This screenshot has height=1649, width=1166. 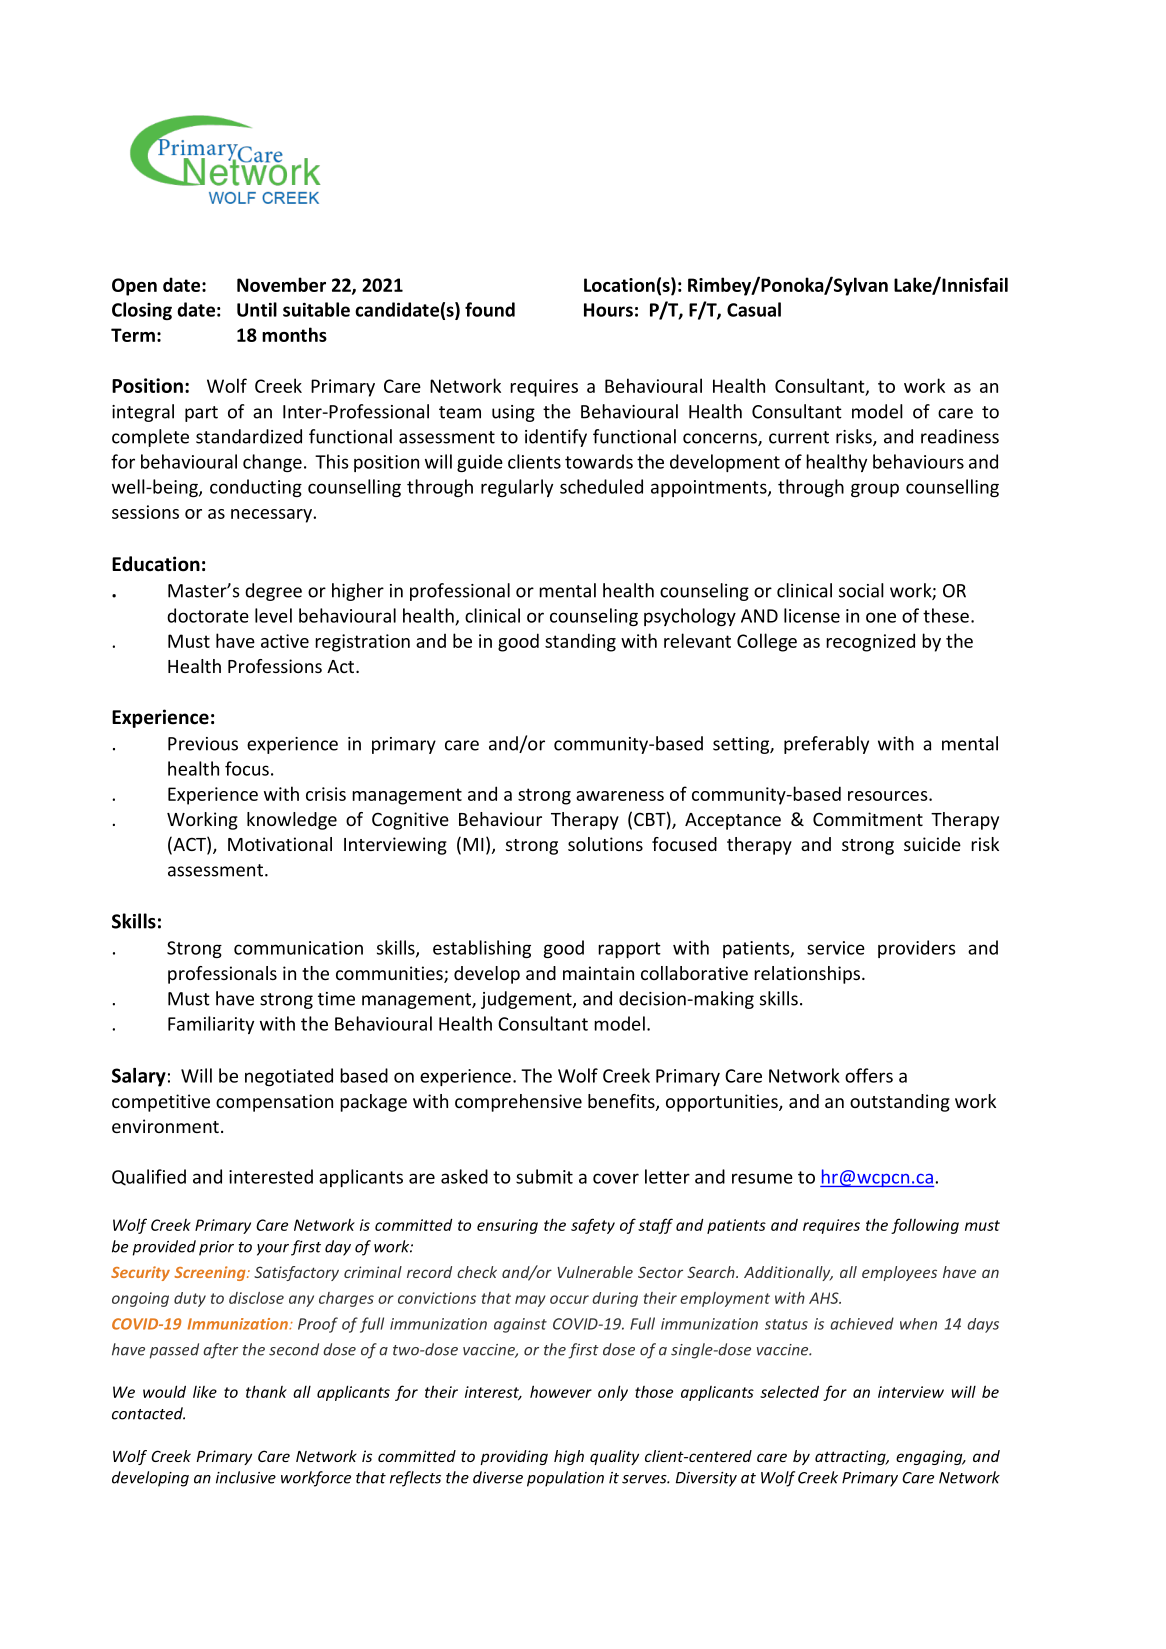 I want to click on Casual, so click(x=754, y=309).
